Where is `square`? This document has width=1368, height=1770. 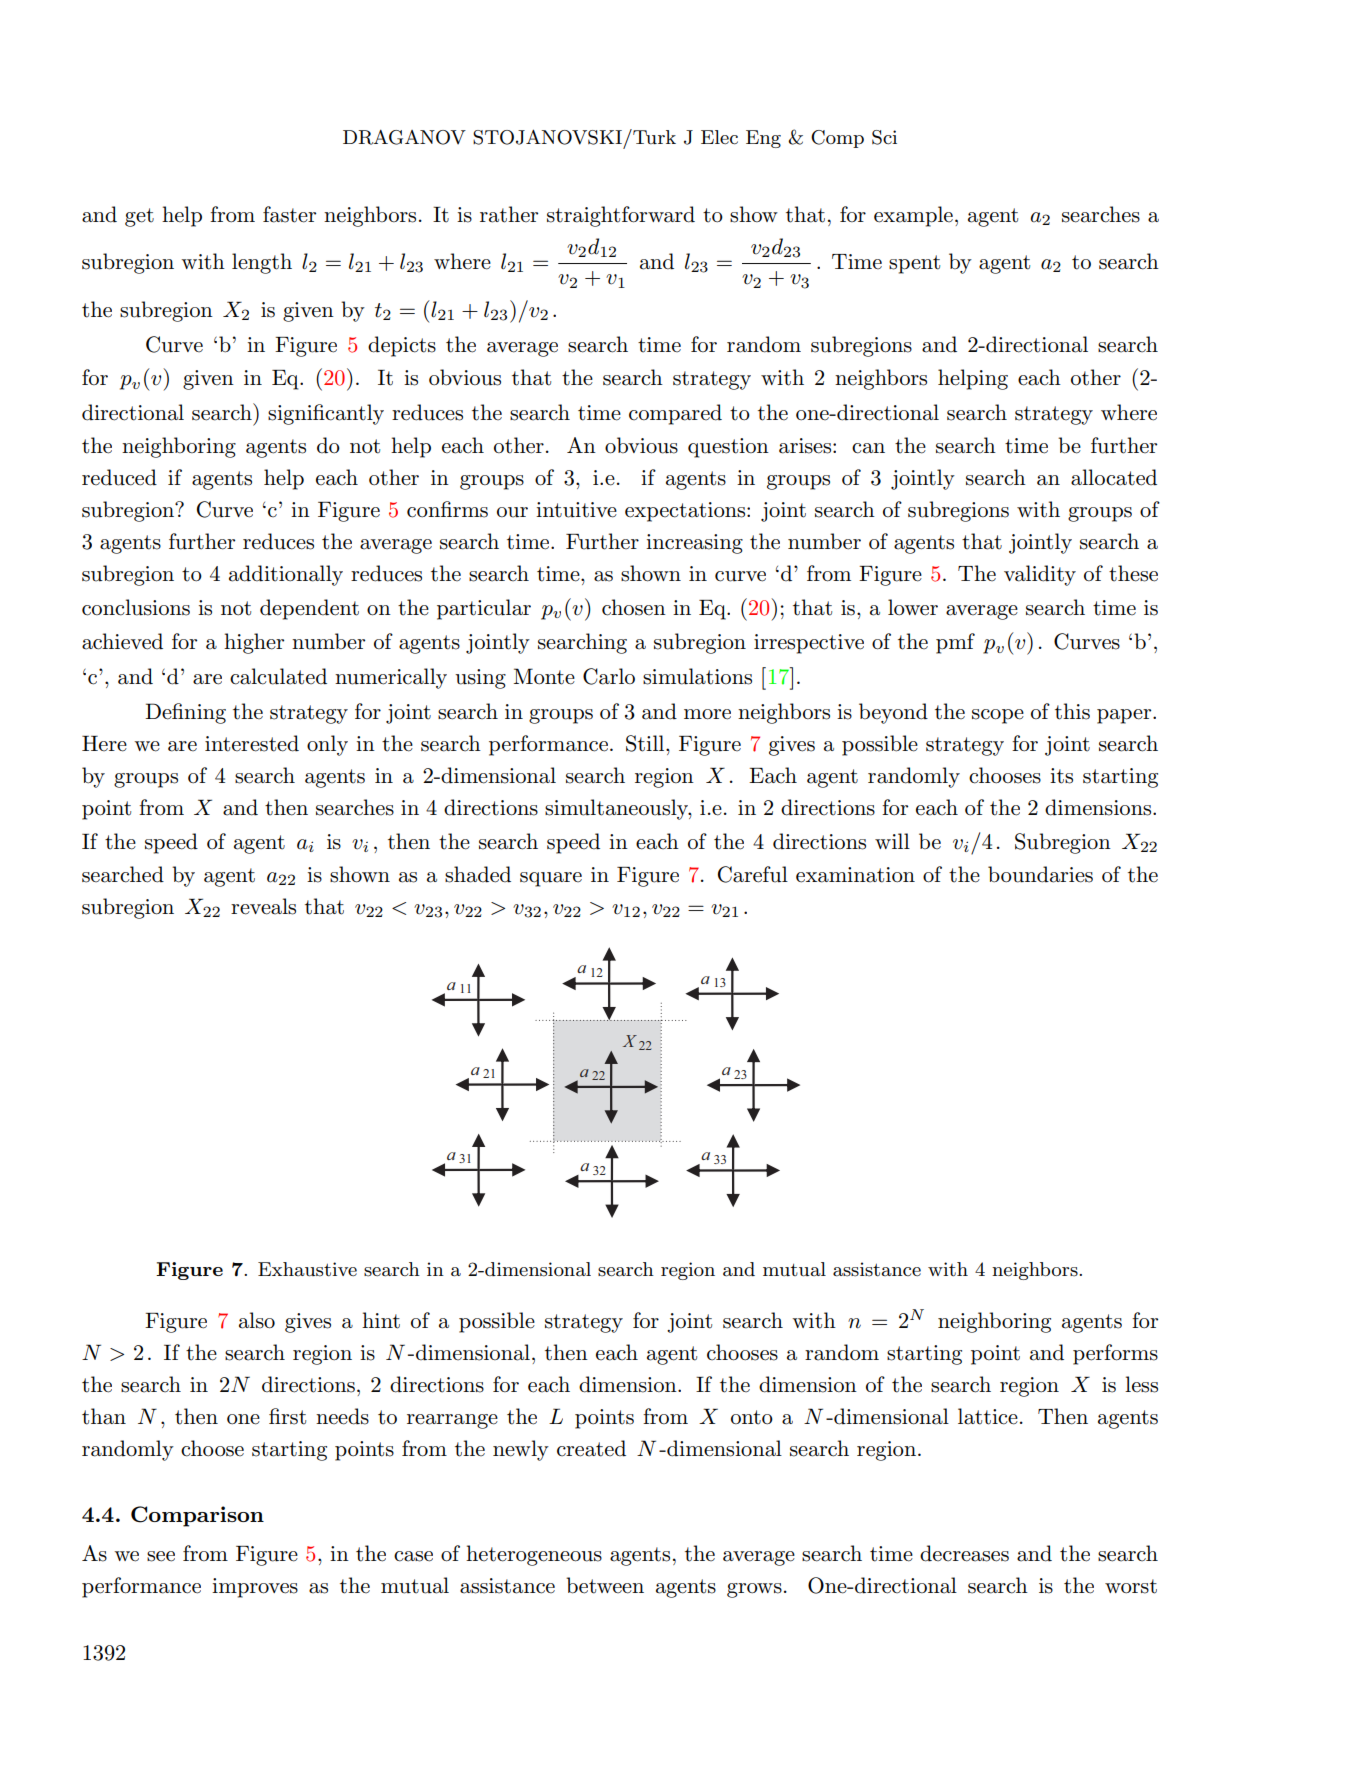
square is located at coordinates (551, 879).
